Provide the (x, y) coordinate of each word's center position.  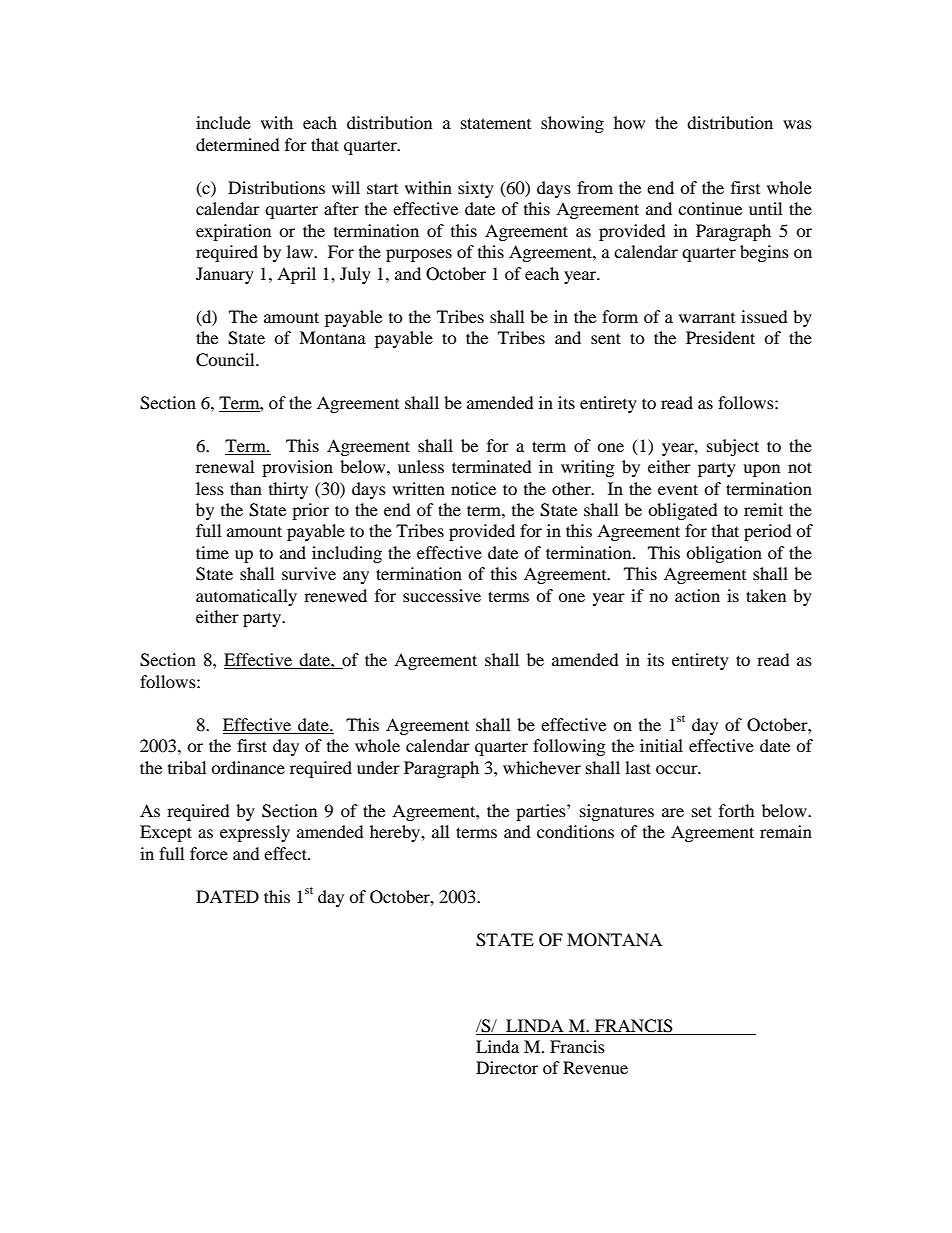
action (697, 595)
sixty (476, 189)
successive (442, 595)
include (223, 122)
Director (507, 1067)
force (209, 853)
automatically (246, 597)
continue (710, 208)
